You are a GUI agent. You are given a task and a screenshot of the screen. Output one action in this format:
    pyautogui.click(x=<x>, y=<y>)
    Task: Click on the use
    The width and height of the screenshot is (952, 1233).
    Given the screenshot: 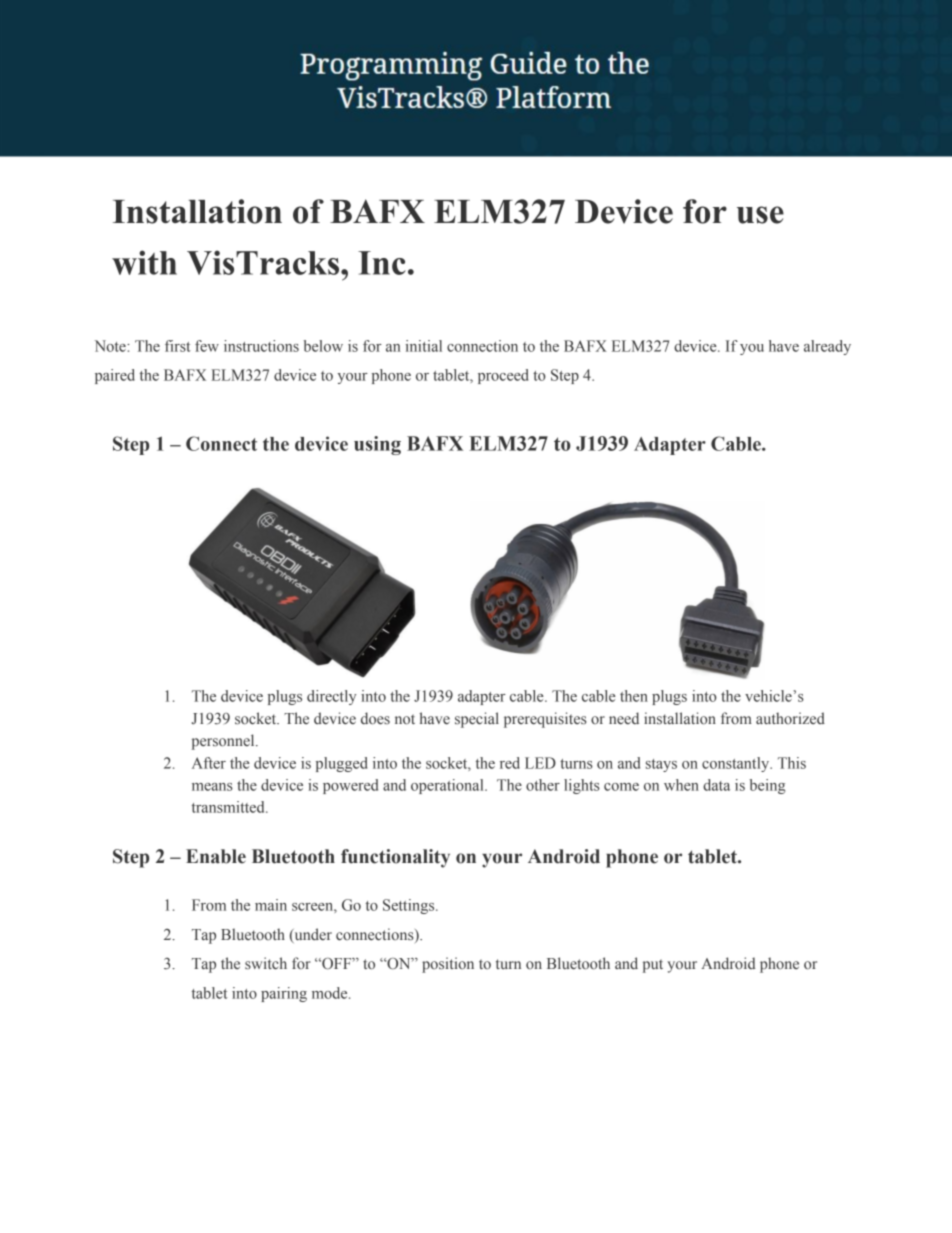 What is the action you would take?
    pyautogui.click(x=760, y=215)
